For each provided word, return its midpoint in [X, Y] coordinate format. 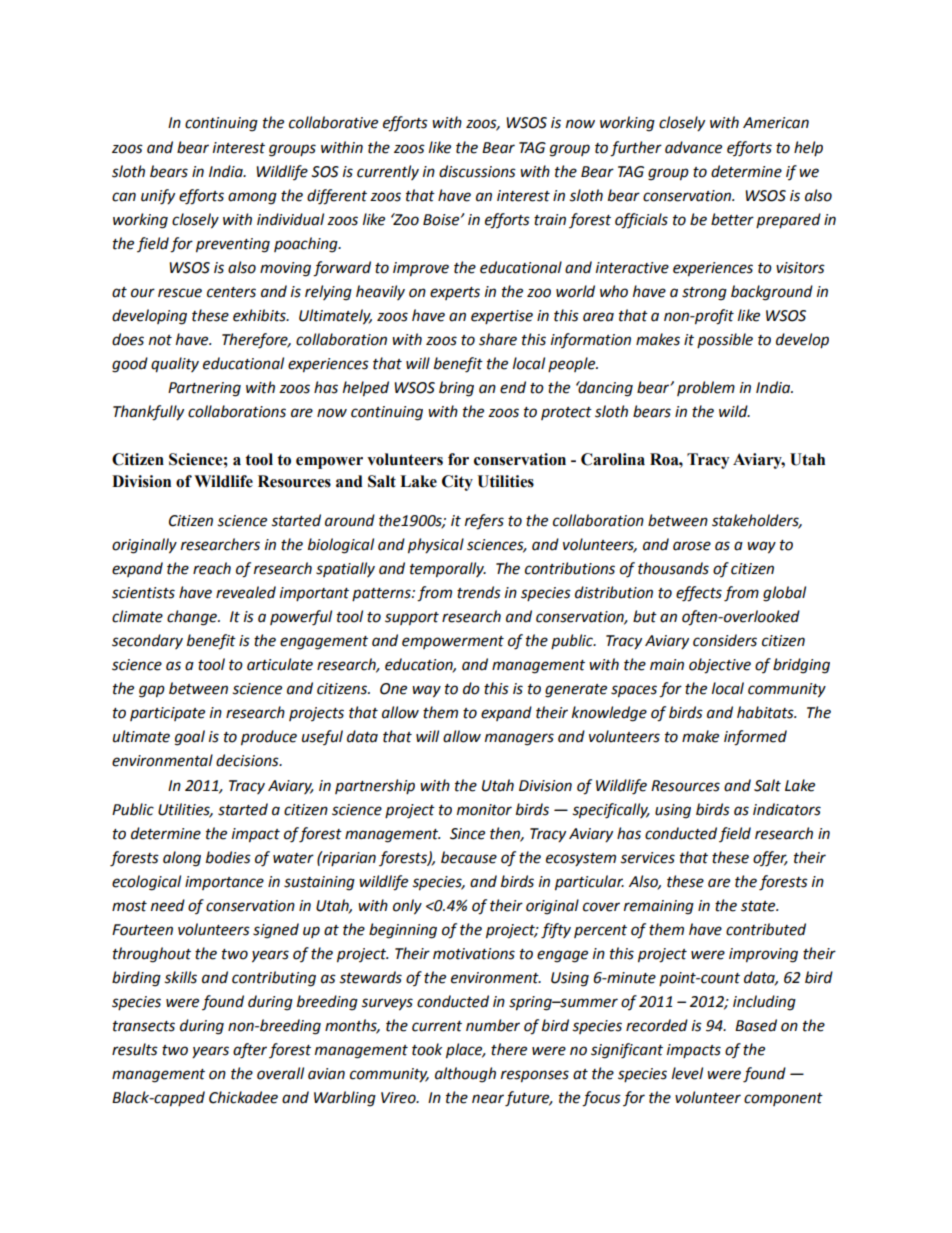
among [252, 198]
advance [693, 147]
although [465, 1075]
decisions [248, 760]
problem [706, 388]
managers [519, 739]
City [457, 483]
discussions [477, 171]
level [687, 1073]
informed [755, 738]
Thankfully [148, 413]
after [250, 1051]
